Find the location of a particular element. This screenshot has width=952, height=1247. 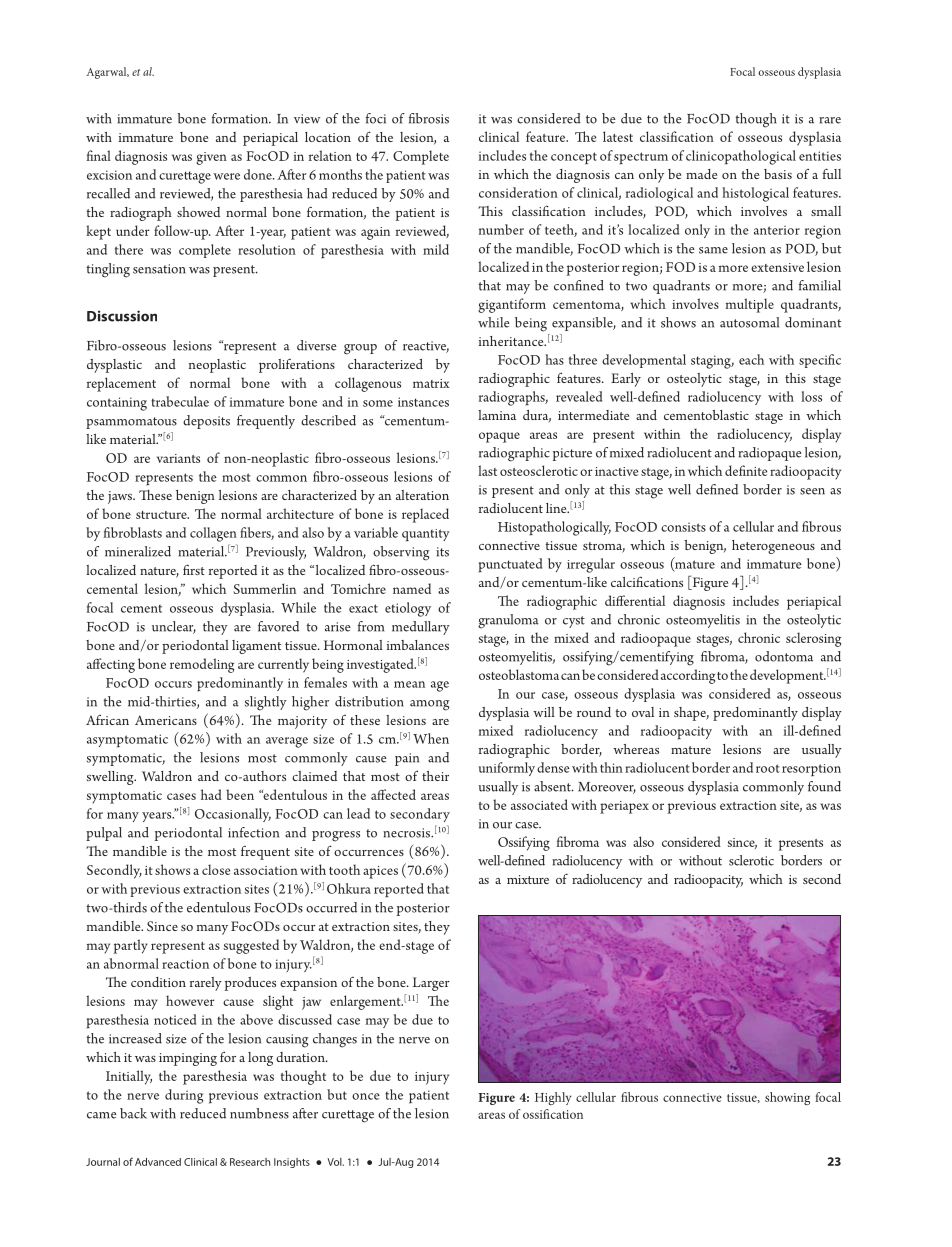

each is located at coordinates (751, 359).
